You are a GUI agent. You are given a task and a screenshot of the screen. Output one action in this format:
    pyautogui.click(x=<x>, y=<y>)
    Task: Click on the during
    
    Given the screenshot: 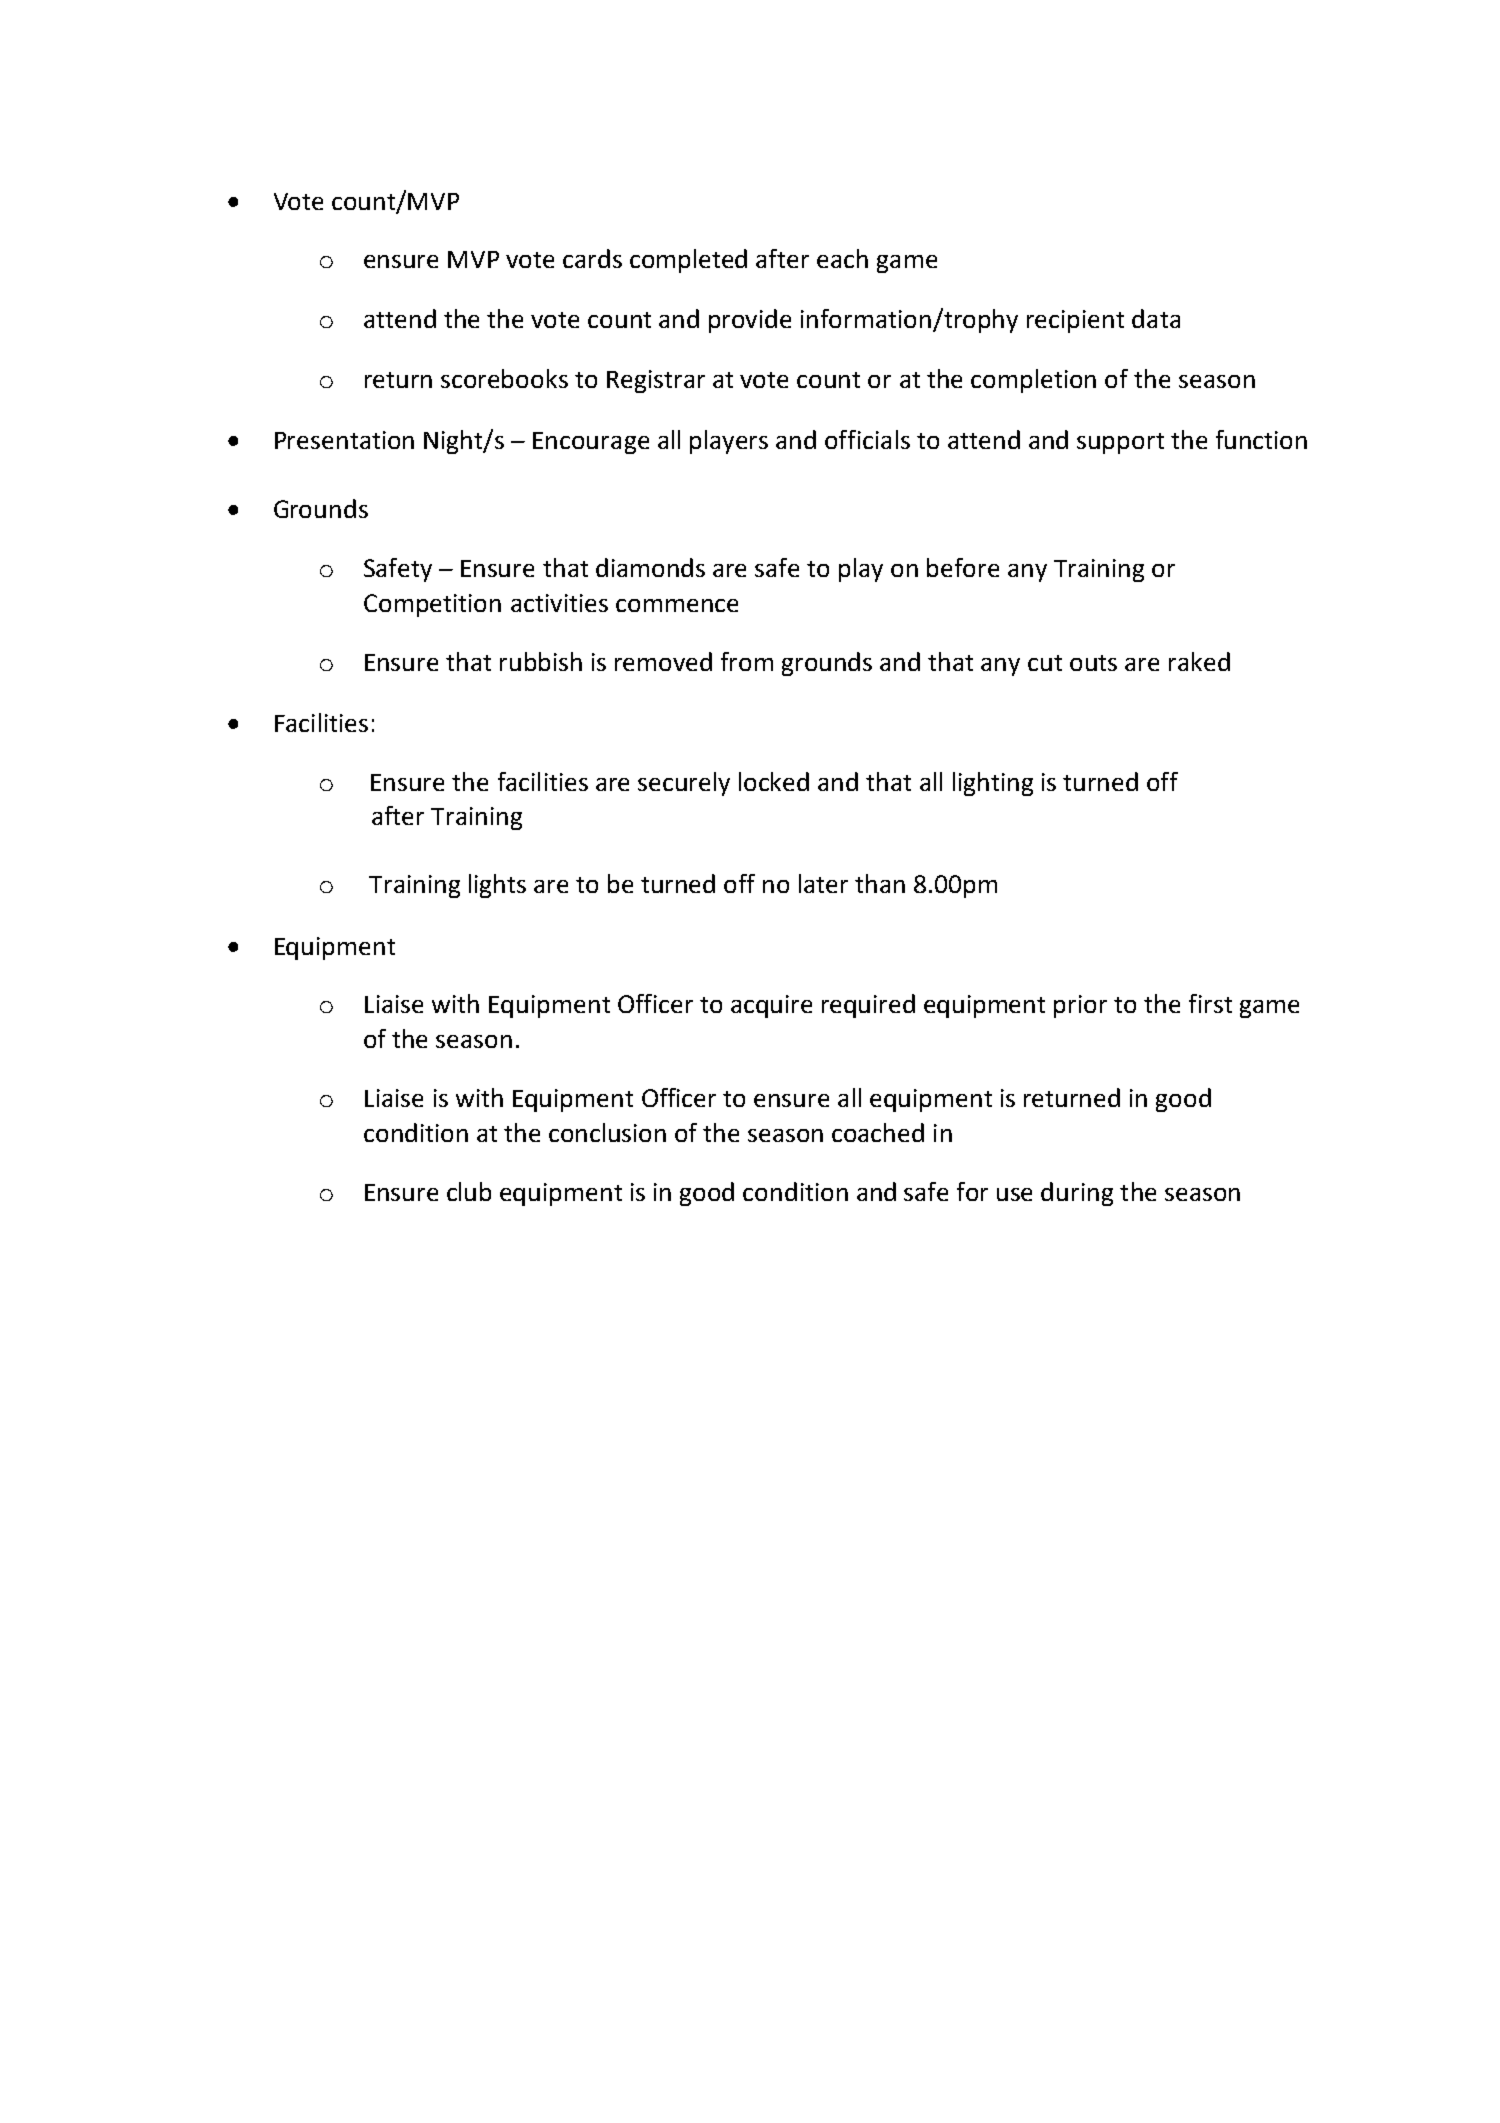 What is the action you would take?
    pyautogui.click(x=1077, y=1194)
